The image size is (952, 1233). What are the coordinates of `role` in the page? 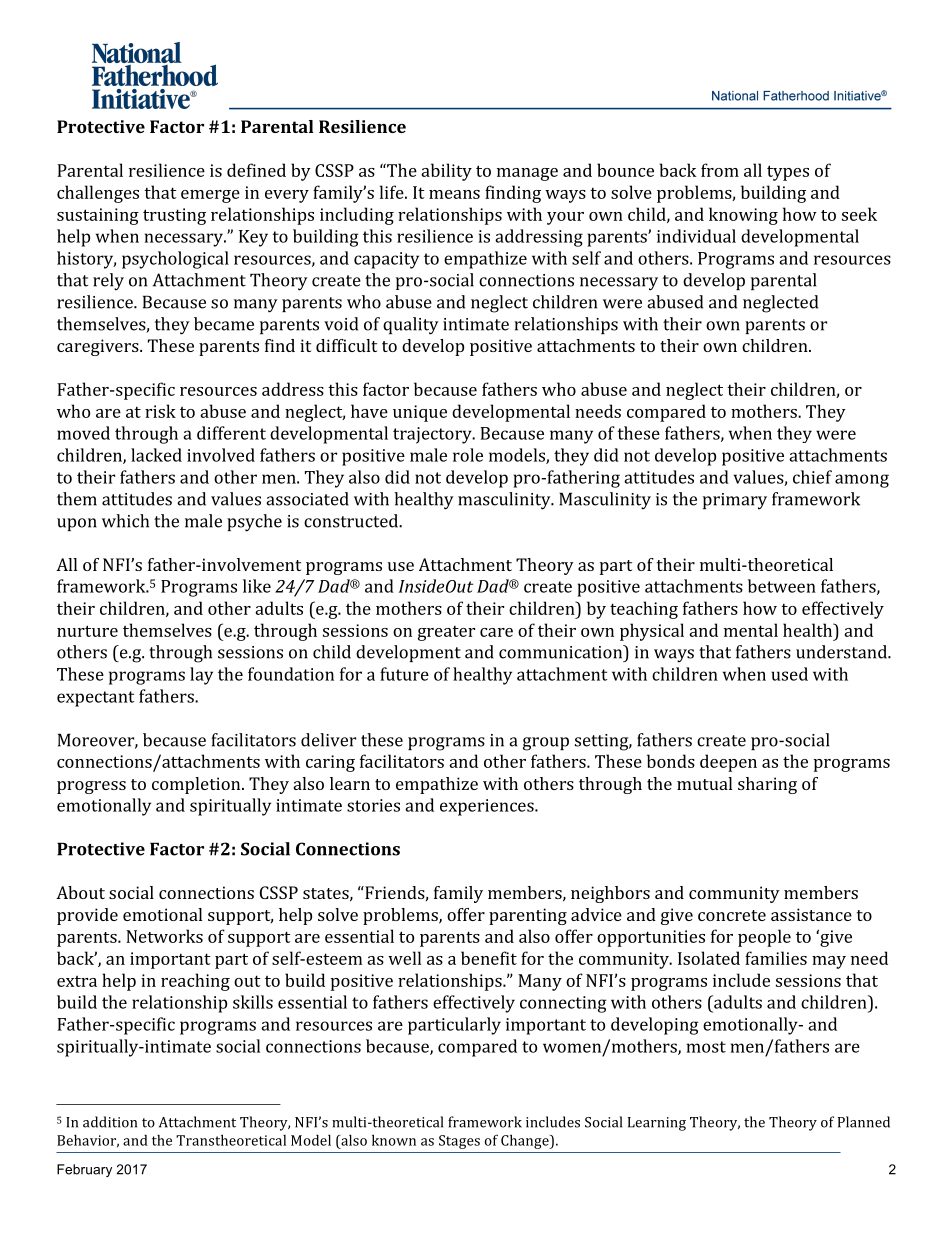 It's located at (468, 455).
